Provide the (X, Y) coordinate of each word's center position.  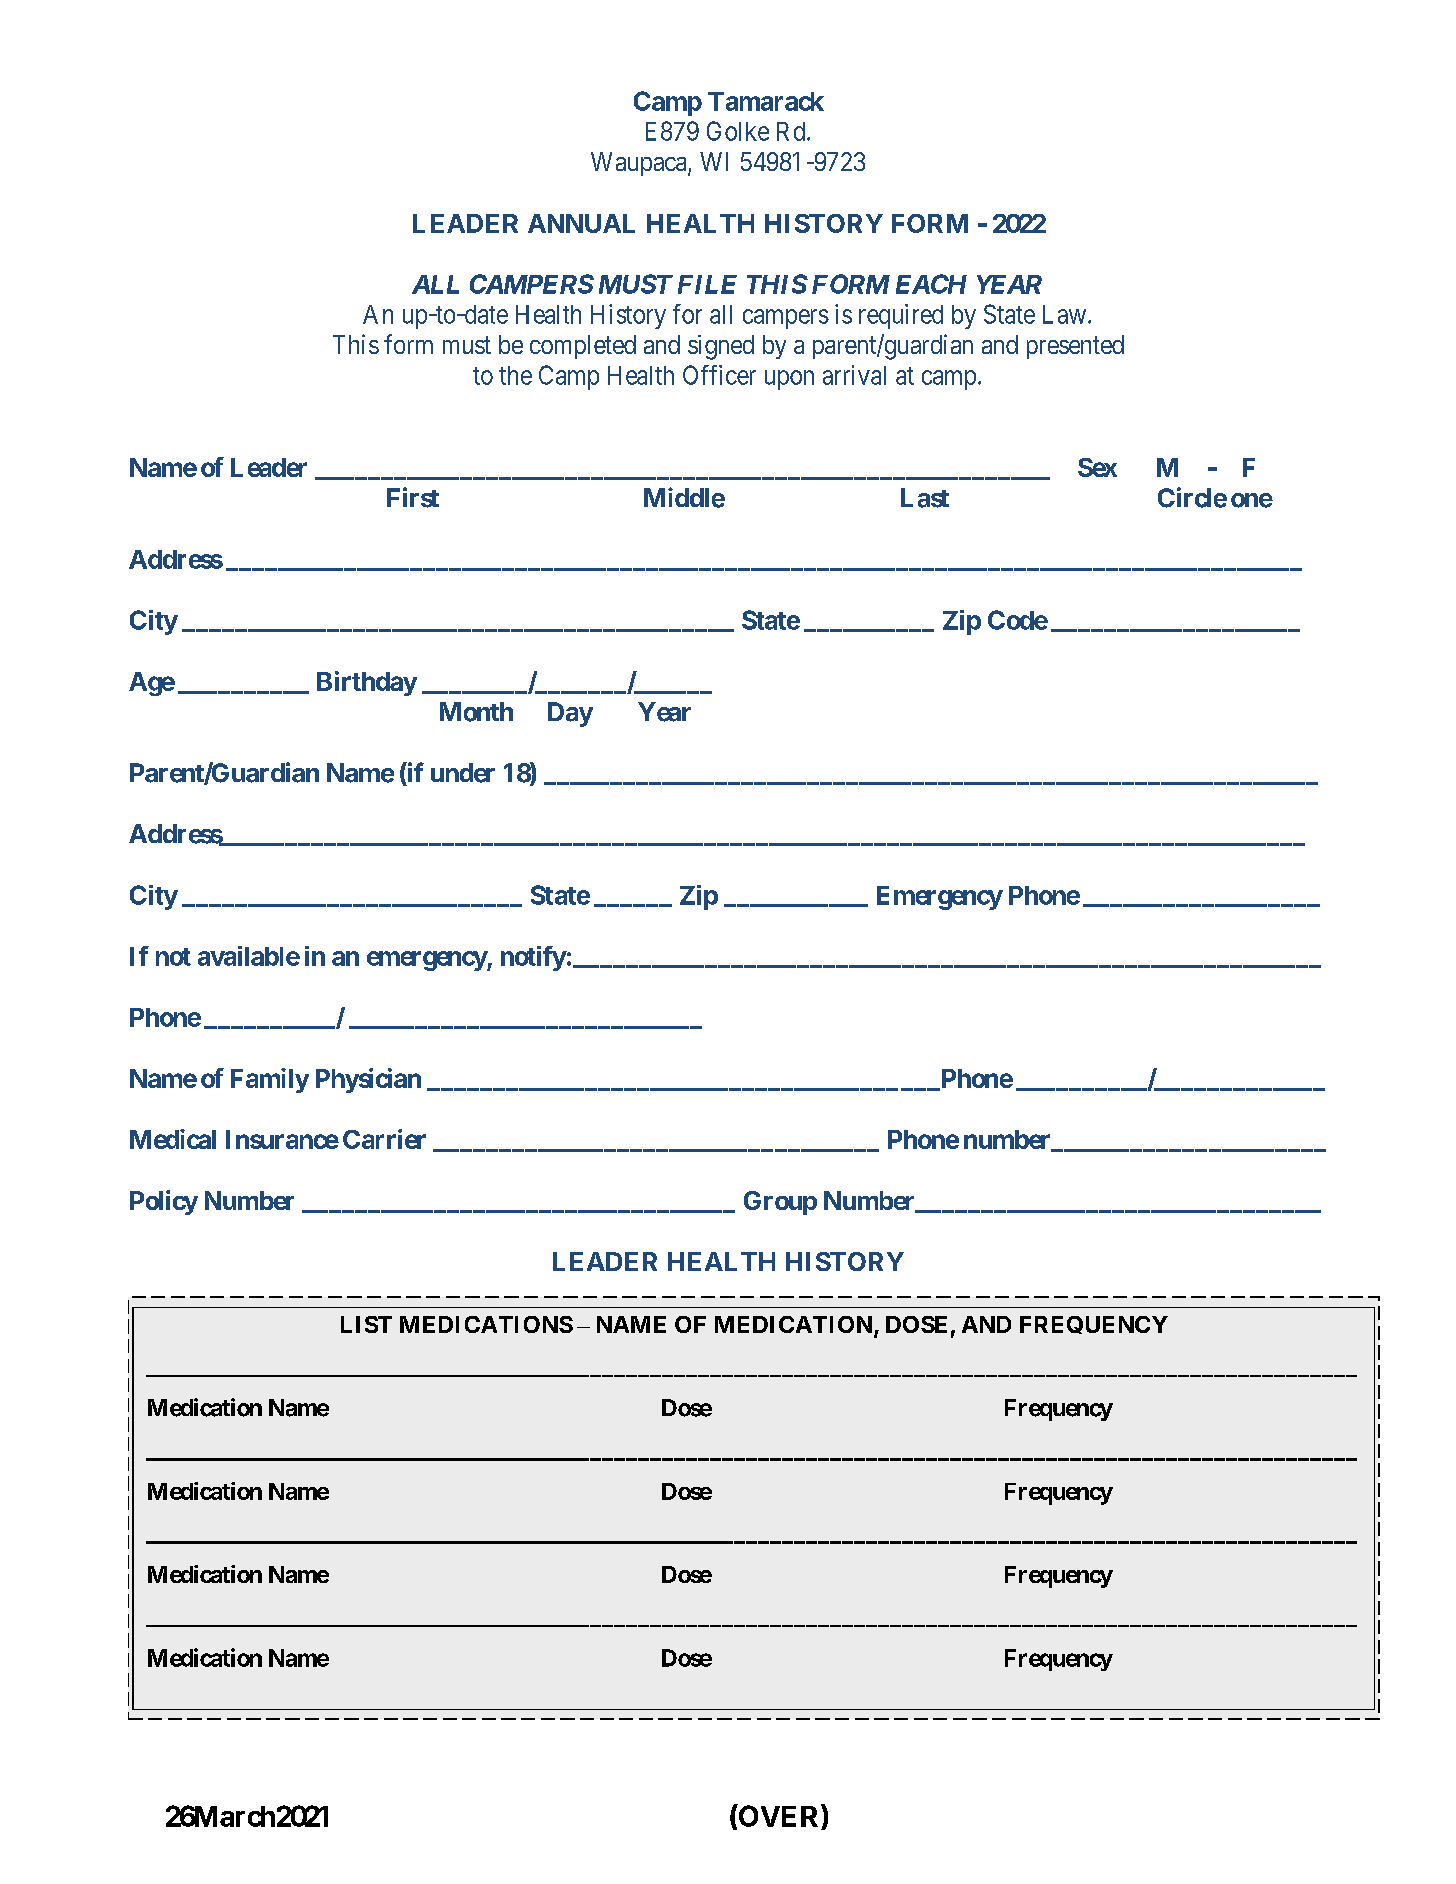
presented (1075, 347)
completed (583, 347)
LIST (366, 1324)
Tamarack (766, 101)
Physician (368, 1080)
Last (925, 498)
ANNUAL (581, 223)
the (515, 375)
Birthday (367, 683)
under (463, 773)
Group (780, 1203)
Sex (1097, 467)
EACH (931, 284)
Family (270, 1080)
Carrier (384, 1139)
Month (476, 712)
